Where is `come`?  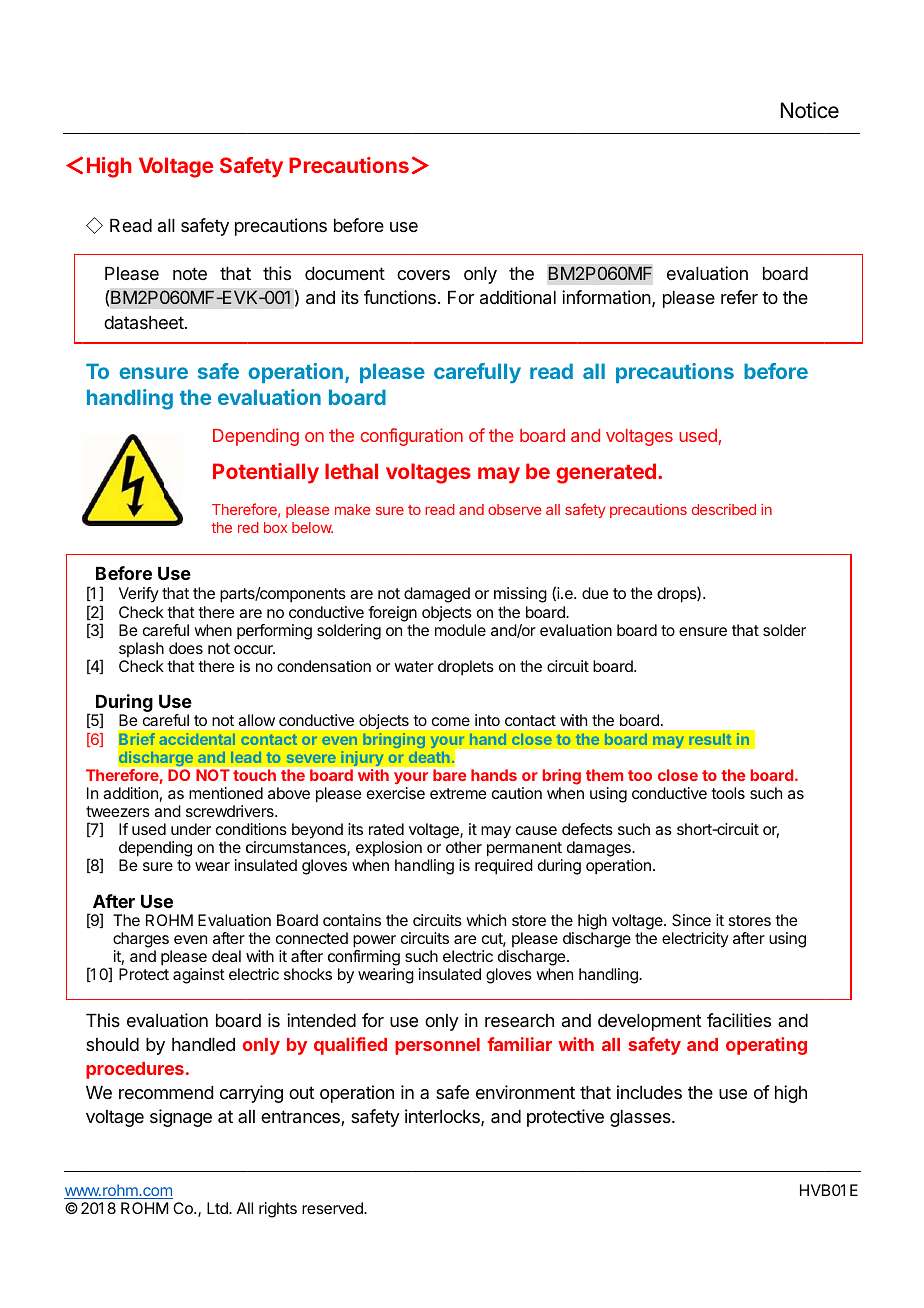
come is located at coordinates (451, 721).
